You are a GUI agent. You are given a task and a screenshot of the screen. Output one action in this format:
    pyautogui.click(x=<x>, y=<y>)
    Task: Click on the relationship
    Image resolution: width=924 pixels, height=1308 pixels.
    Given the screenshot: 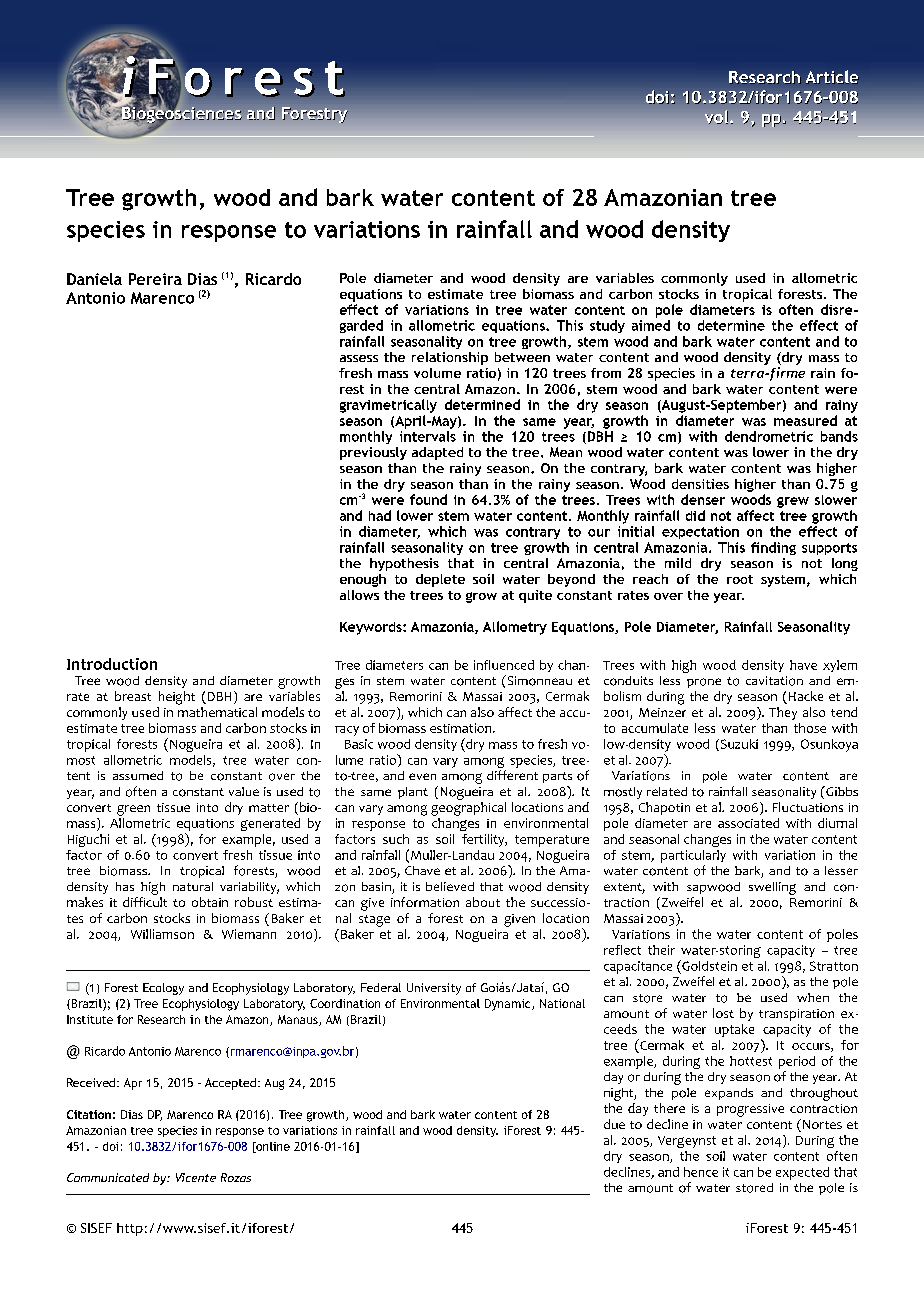 What is the action you would take?
    pyautogui.click(x=450, y=358)
